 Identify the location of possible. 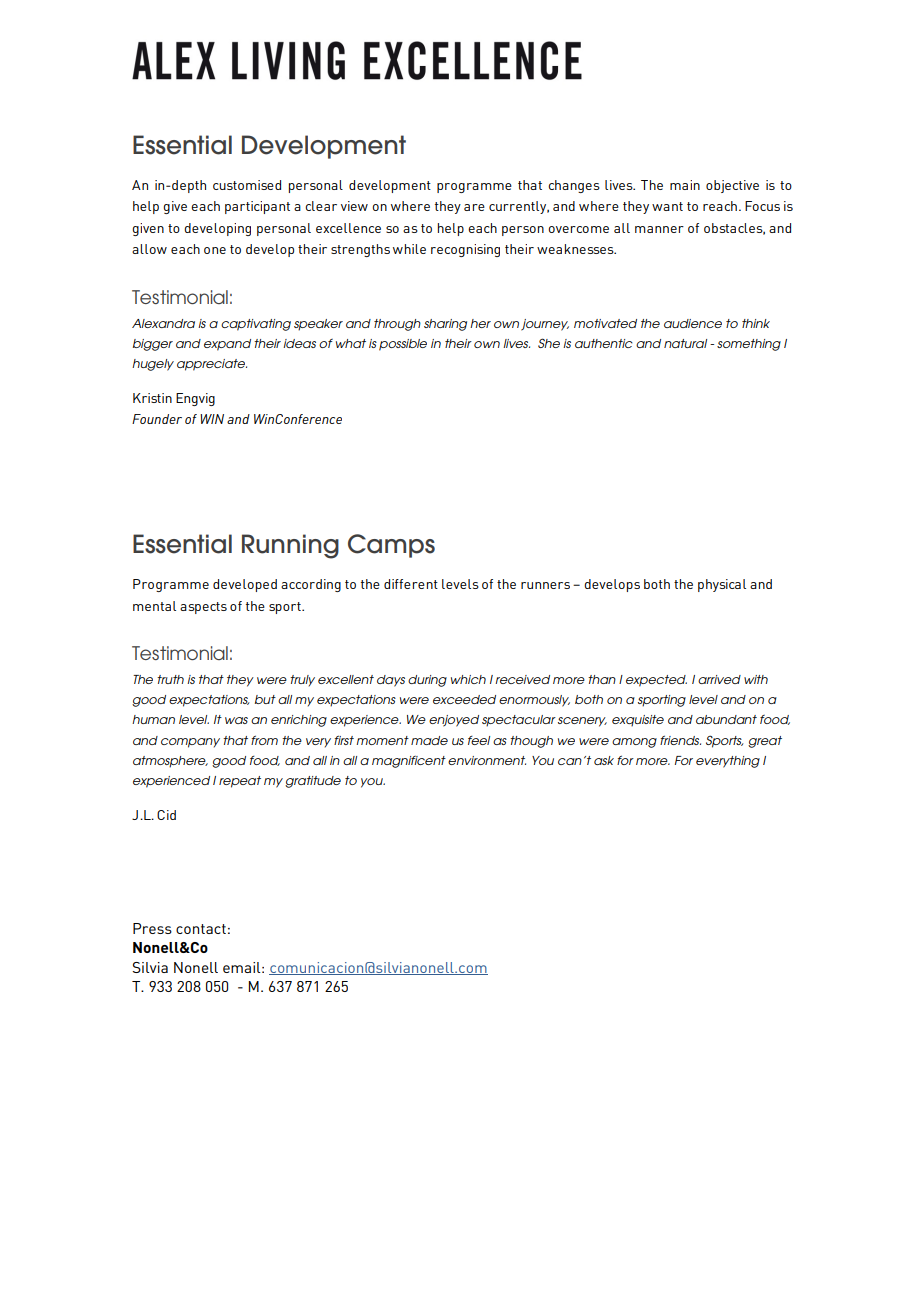
(403, 345).
